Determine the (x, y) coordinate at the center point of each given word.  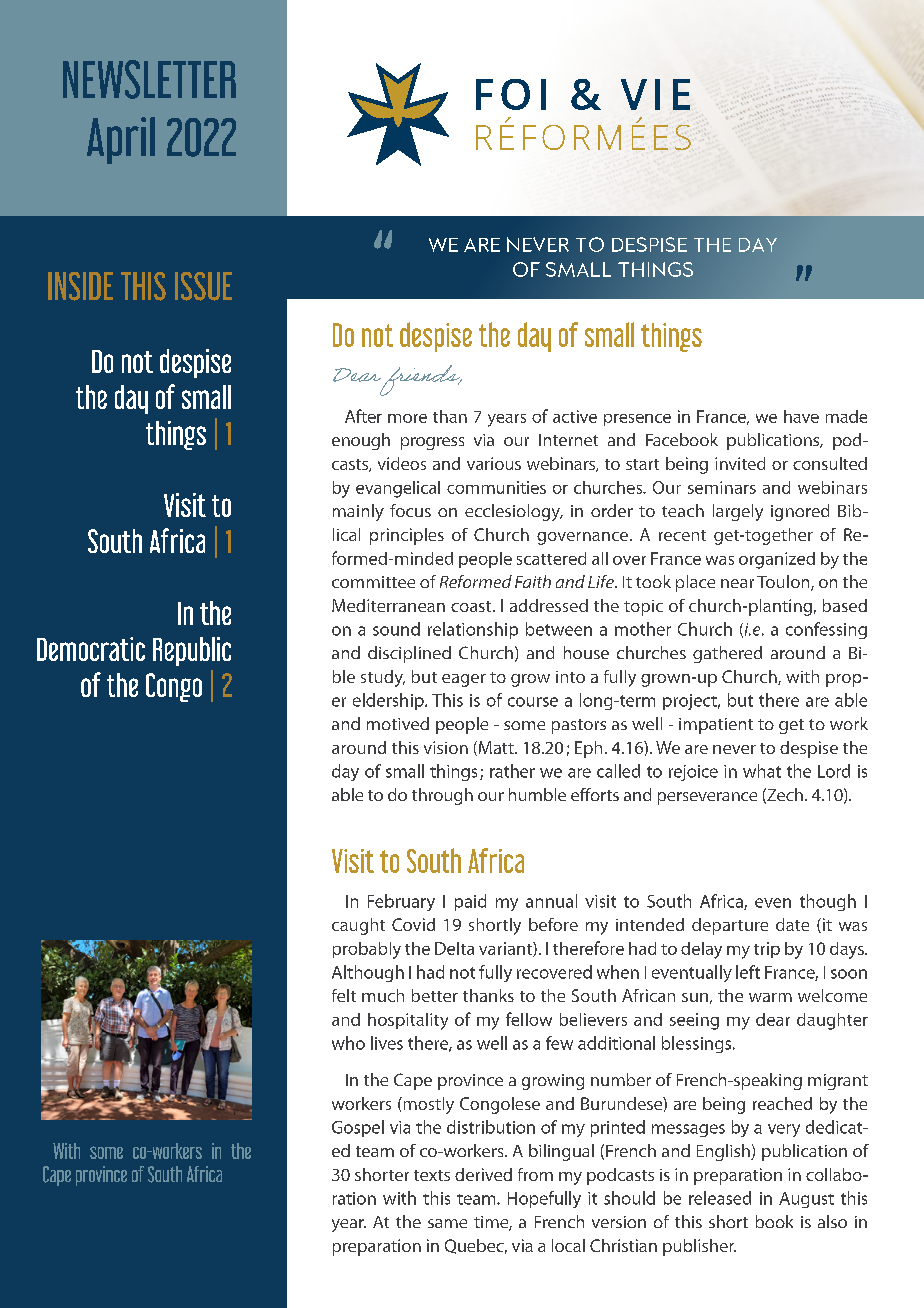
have (801, 416)
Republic (192, 651)
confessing (826, 630)
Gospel (358, 1128)
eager (464, 680)
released (720, 1198)
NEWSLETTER (149, 79)
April (121, 140)
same (447, 1223)
